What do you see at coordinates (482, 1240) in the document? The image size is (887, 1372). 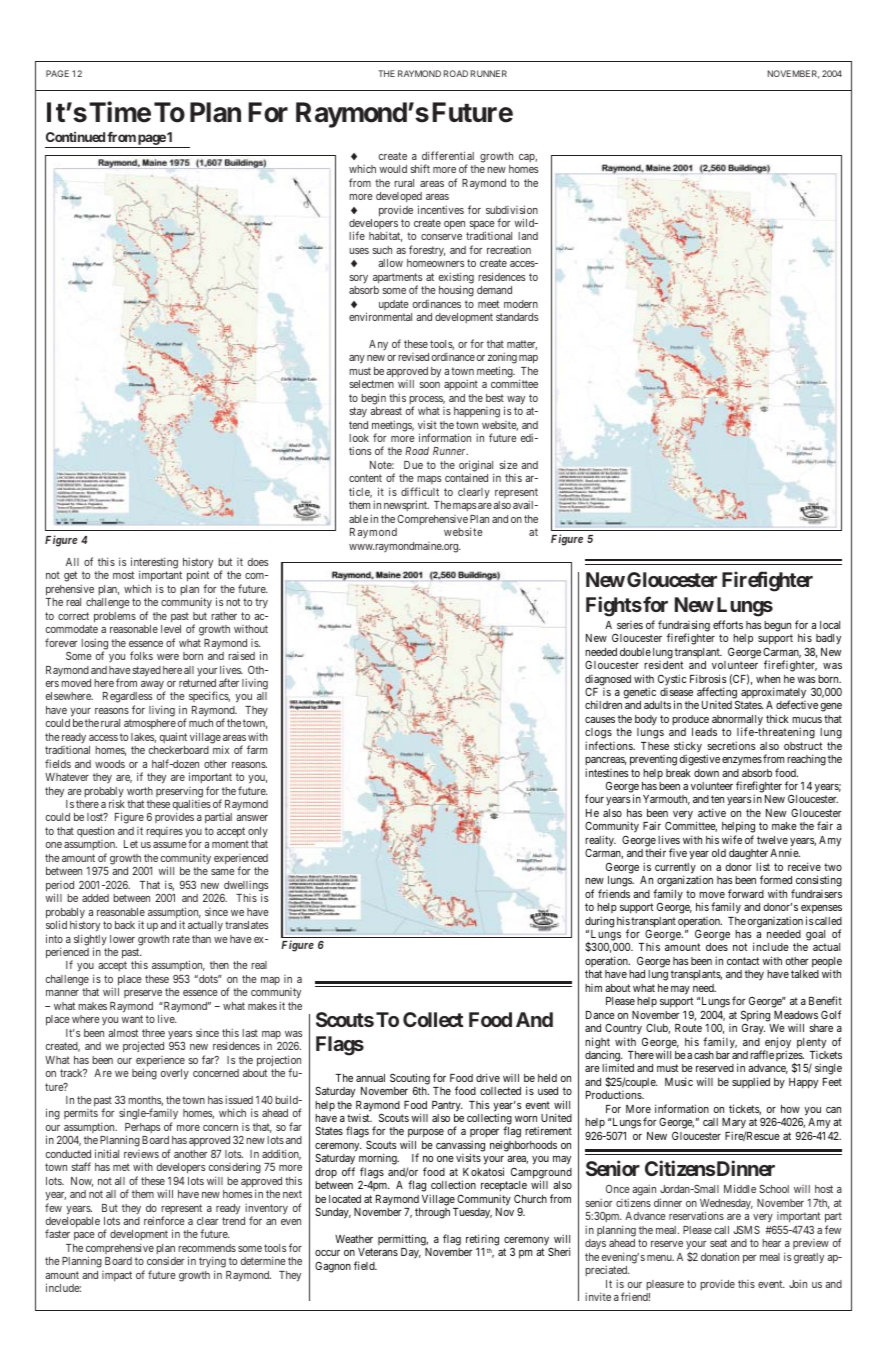 I see `retiring` at bounding box center [482, 1240].
